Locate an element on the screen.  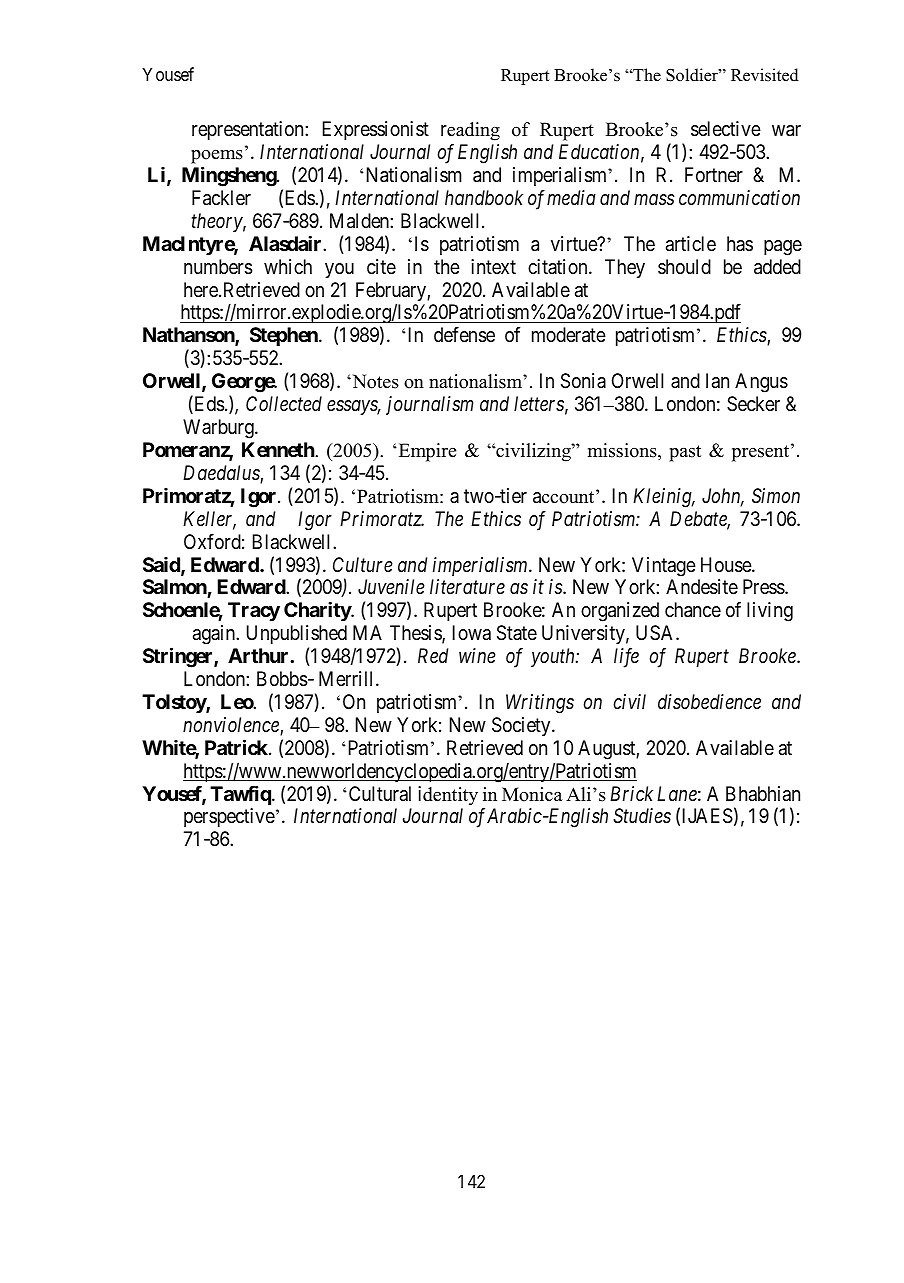
defense is located at coordinates (464, 335).
